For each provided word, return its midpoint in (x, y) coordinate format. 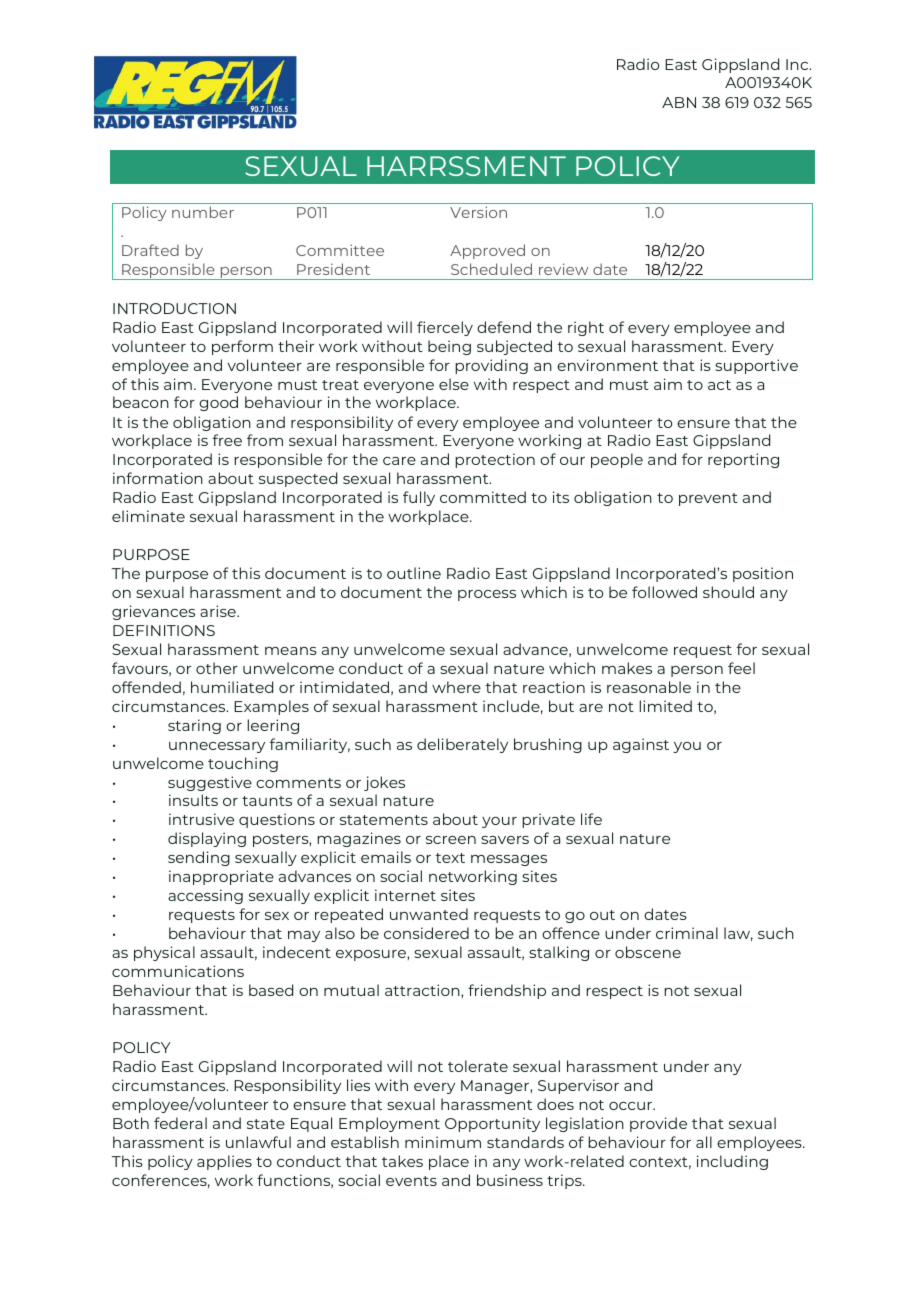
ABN (679, 102)
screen (451, 840)
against (641, 745)
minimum (443, 1142)
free (227, 440)
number (203, 212)
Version (478, 212)
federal (180, 1123)
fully (419, 498)
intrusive (201, 819)
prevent (708, 499)
